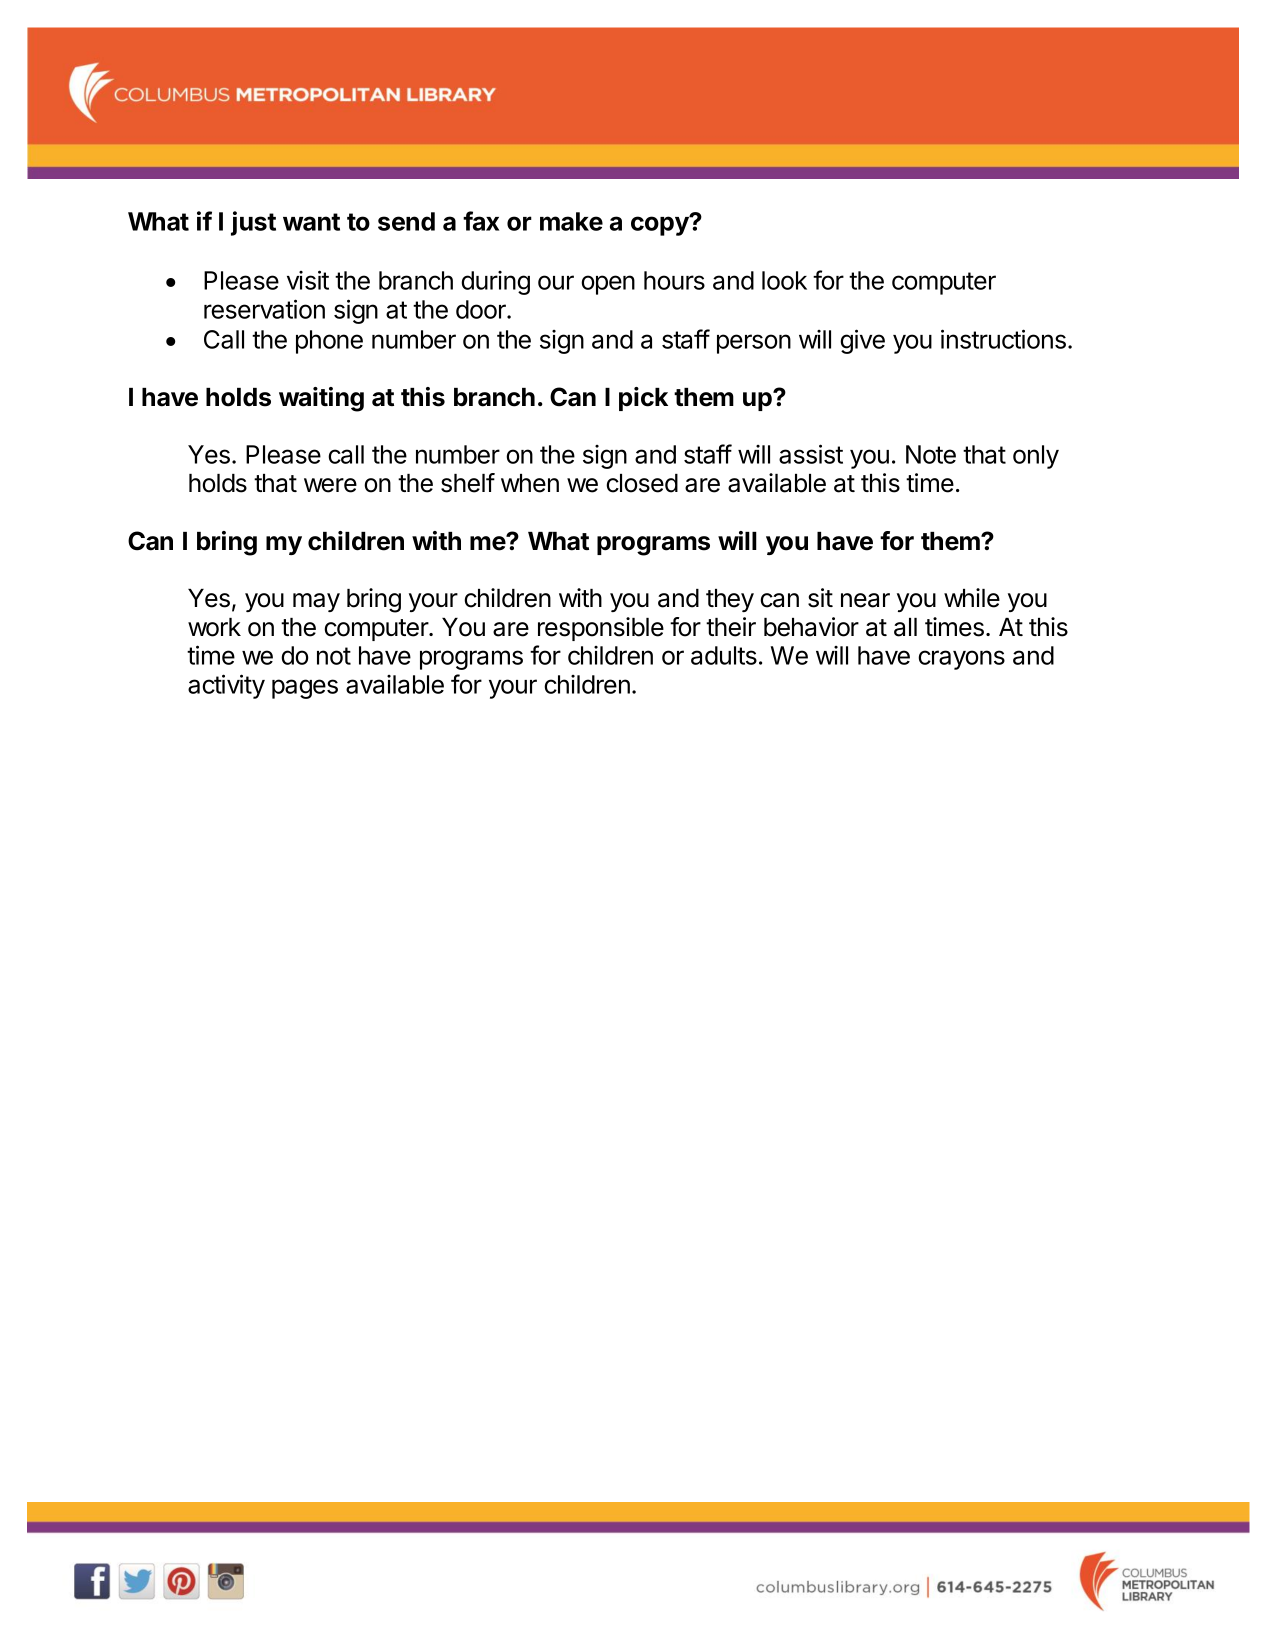 This page has height=1649, width=1275. I want to click on pick, so click(643, 399).
